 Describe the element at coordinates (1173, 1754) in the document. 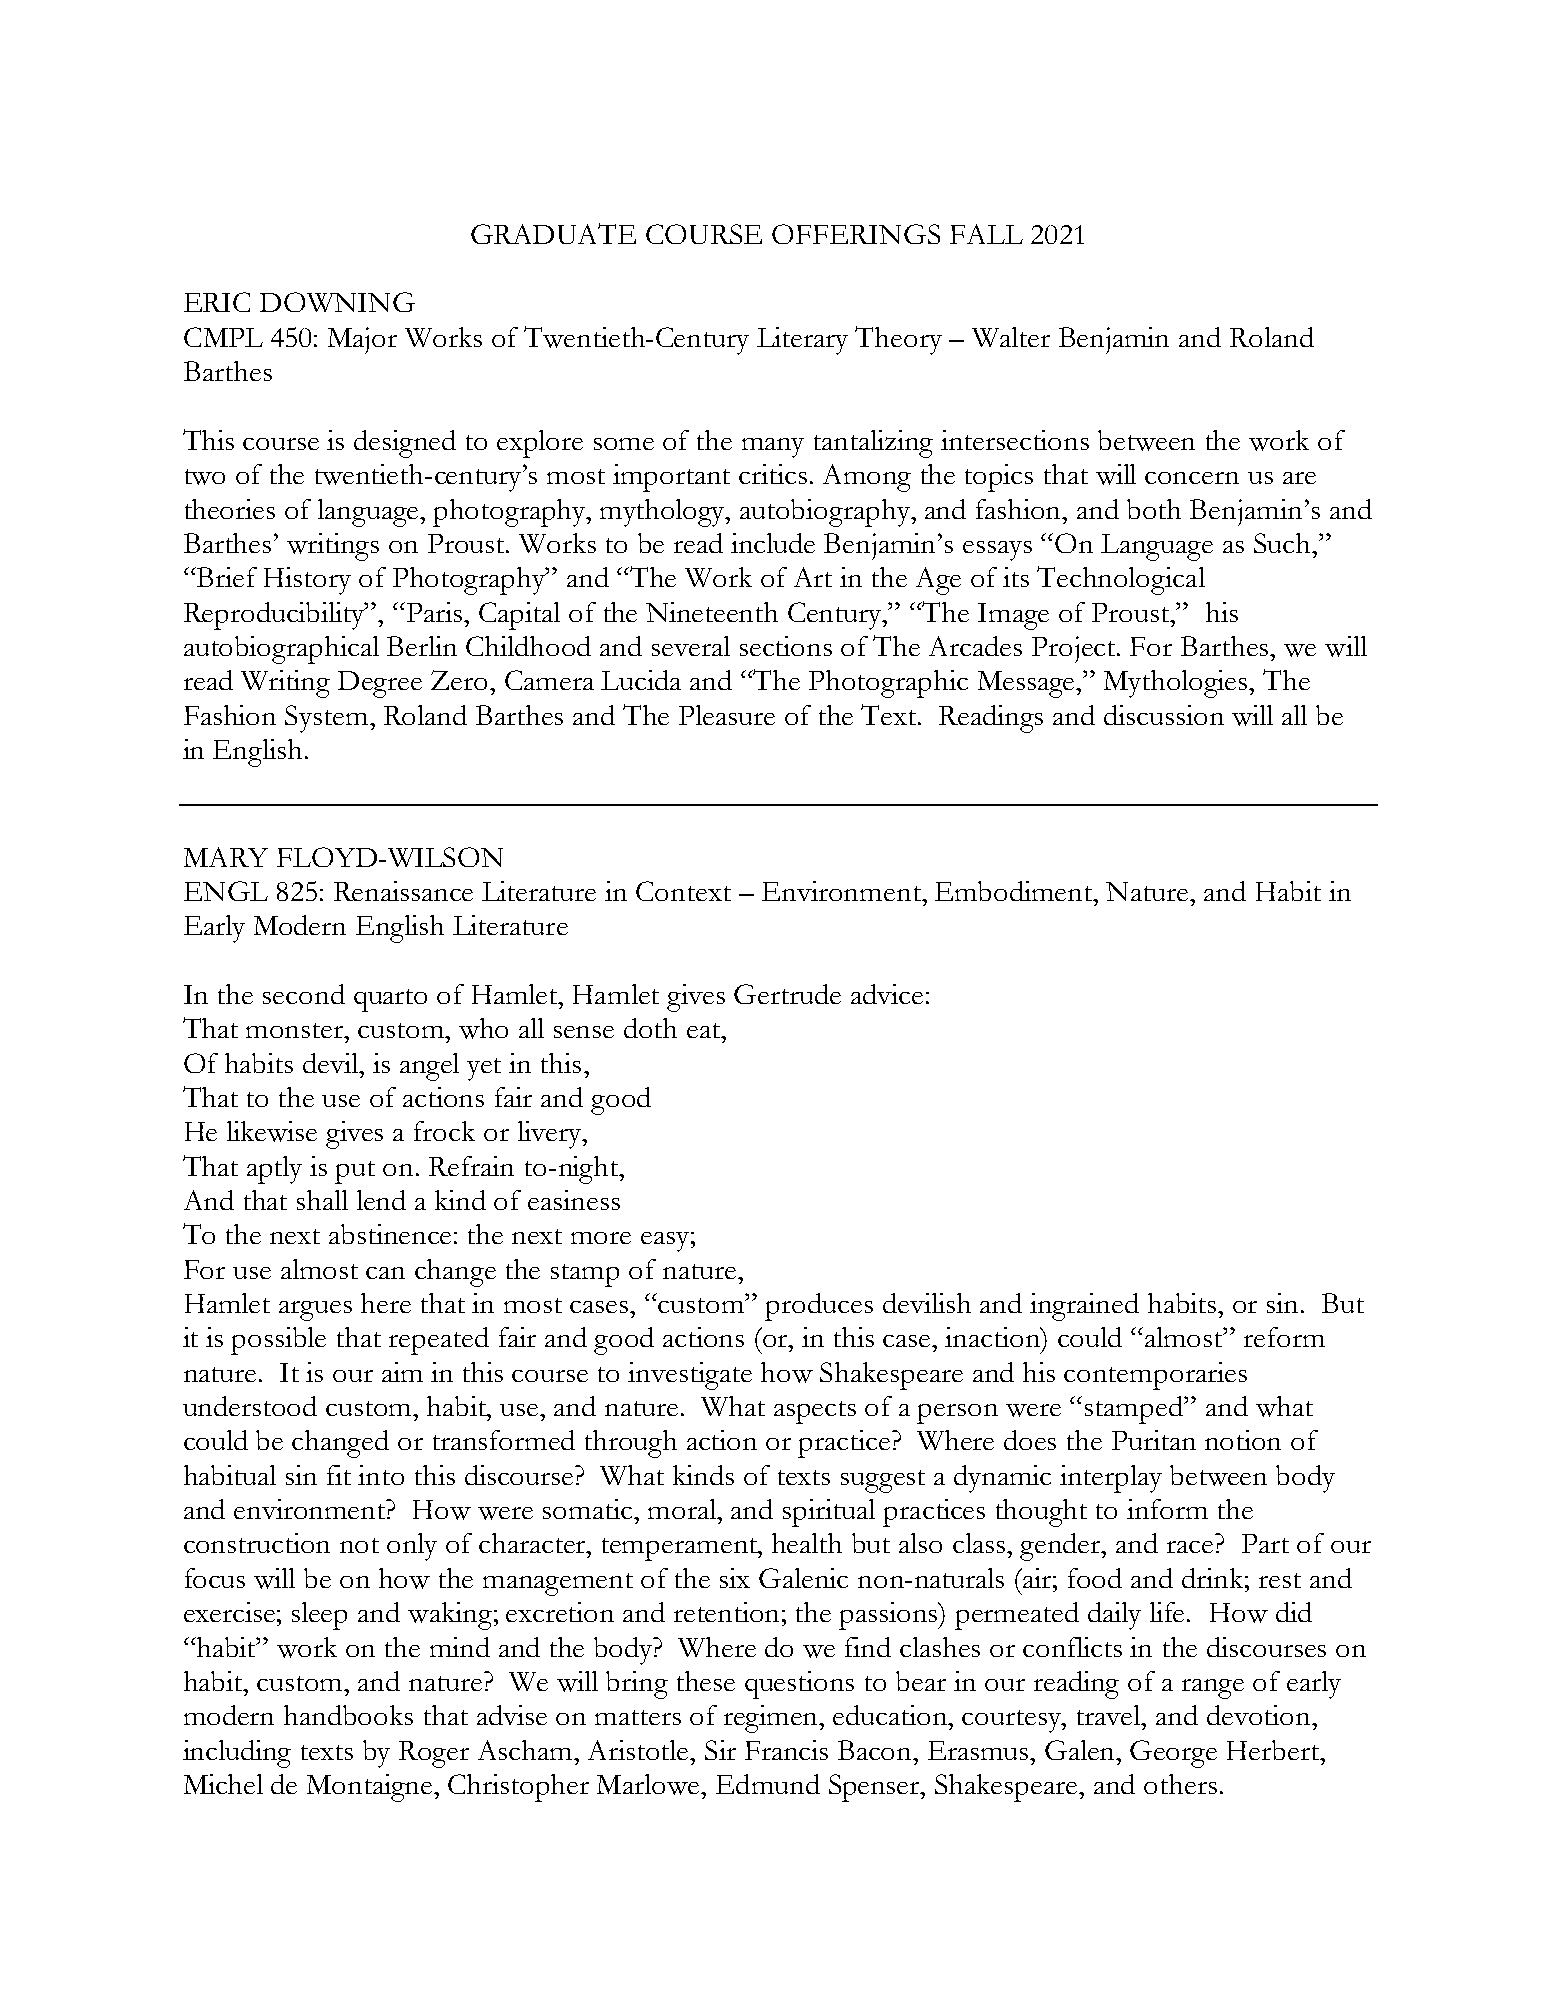

I see `George` at that location.
